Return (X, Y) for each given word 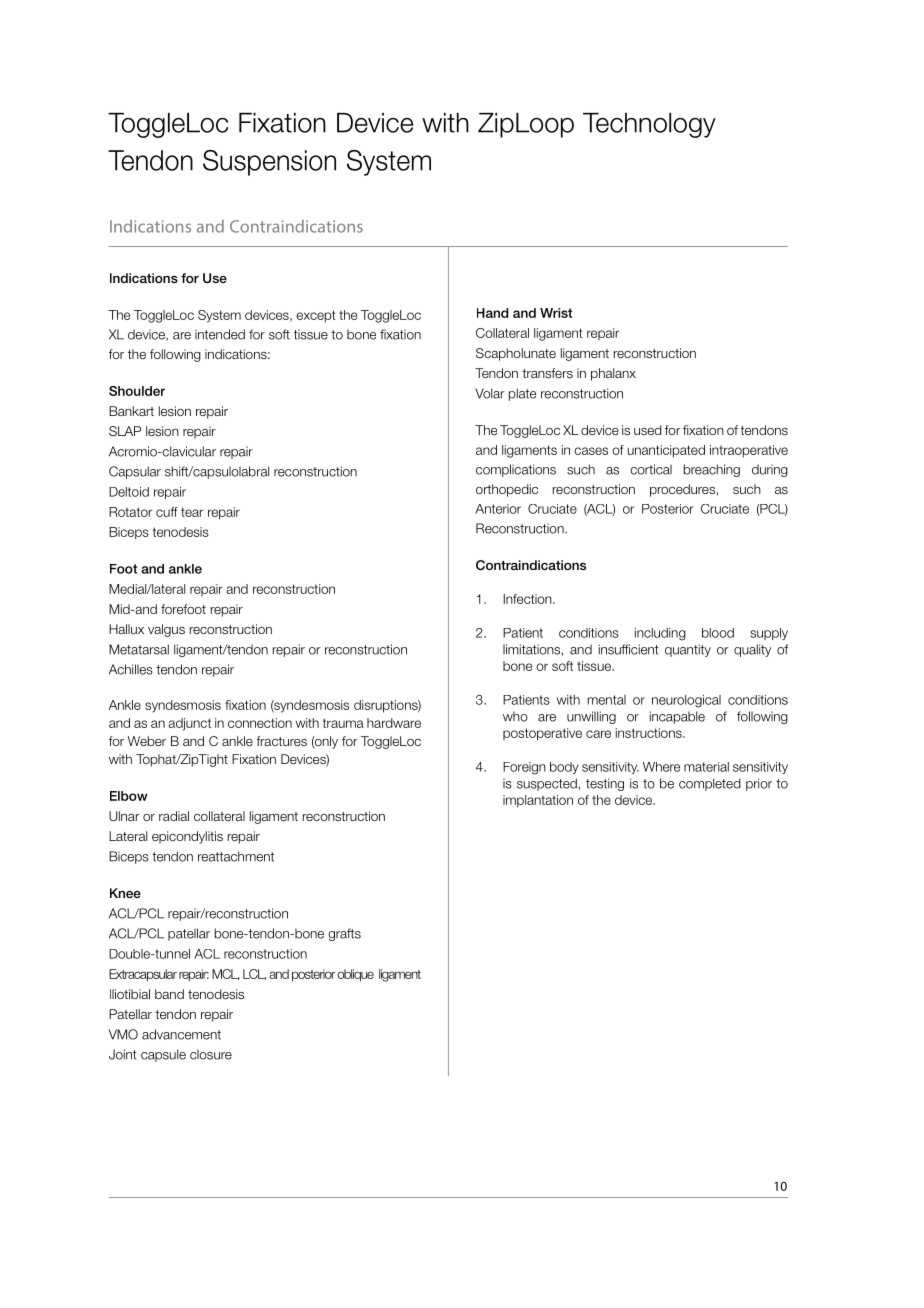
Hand (492, 313)
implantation (538, 801)
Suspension (269, 163)
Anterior (498, 509)
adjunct (189, 724)
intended (220, 334)
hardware (394, 723)
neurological (686, 701)
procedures (682, 490)
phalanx (613, 374)
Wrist (556, 313)
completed (710, 784)
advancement (181, 1034)
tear (192, 512)
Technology (649, 125)
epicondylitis (187, 837)
